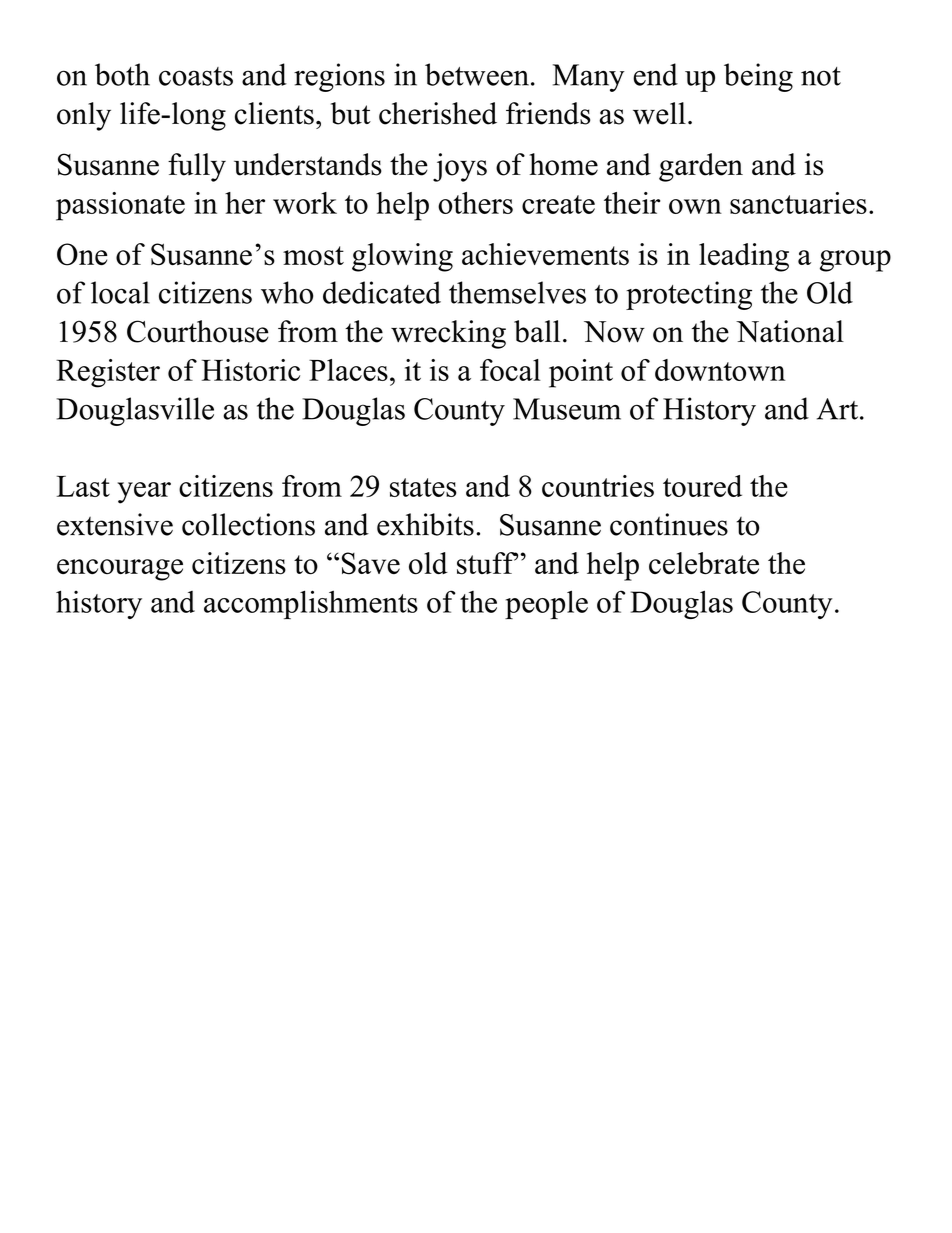 This document has height=1233, width=952. What do you see at coordinates (790, 331) in the document?
I see `National` at bounding box center [790, 331].
